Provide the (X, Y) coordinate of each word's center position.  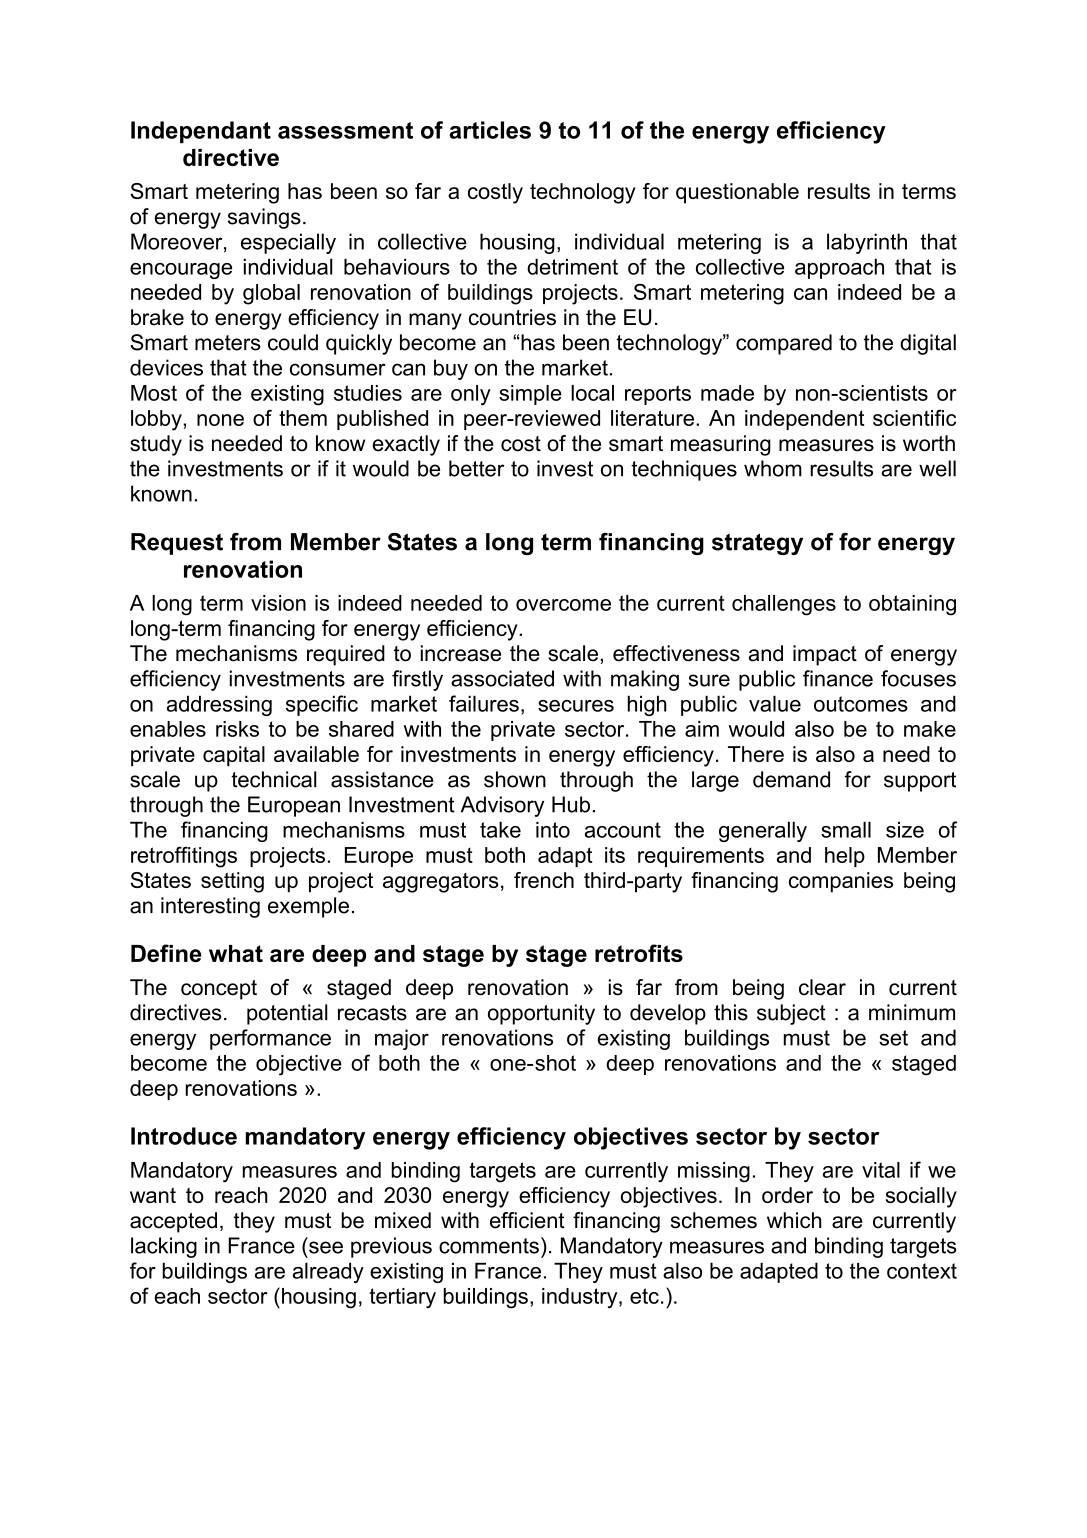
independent (804, 420)
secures (576, 706)
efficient (527, 1220)
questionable (737, 193)
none (220, 420)
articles (490, 130)
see (326, 1247)
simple (530, 395)
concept (219, 990)
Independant (201, 132)
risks (237, 729)
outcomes (861, 704)
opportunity (541, 1014)
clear (822, 987)
